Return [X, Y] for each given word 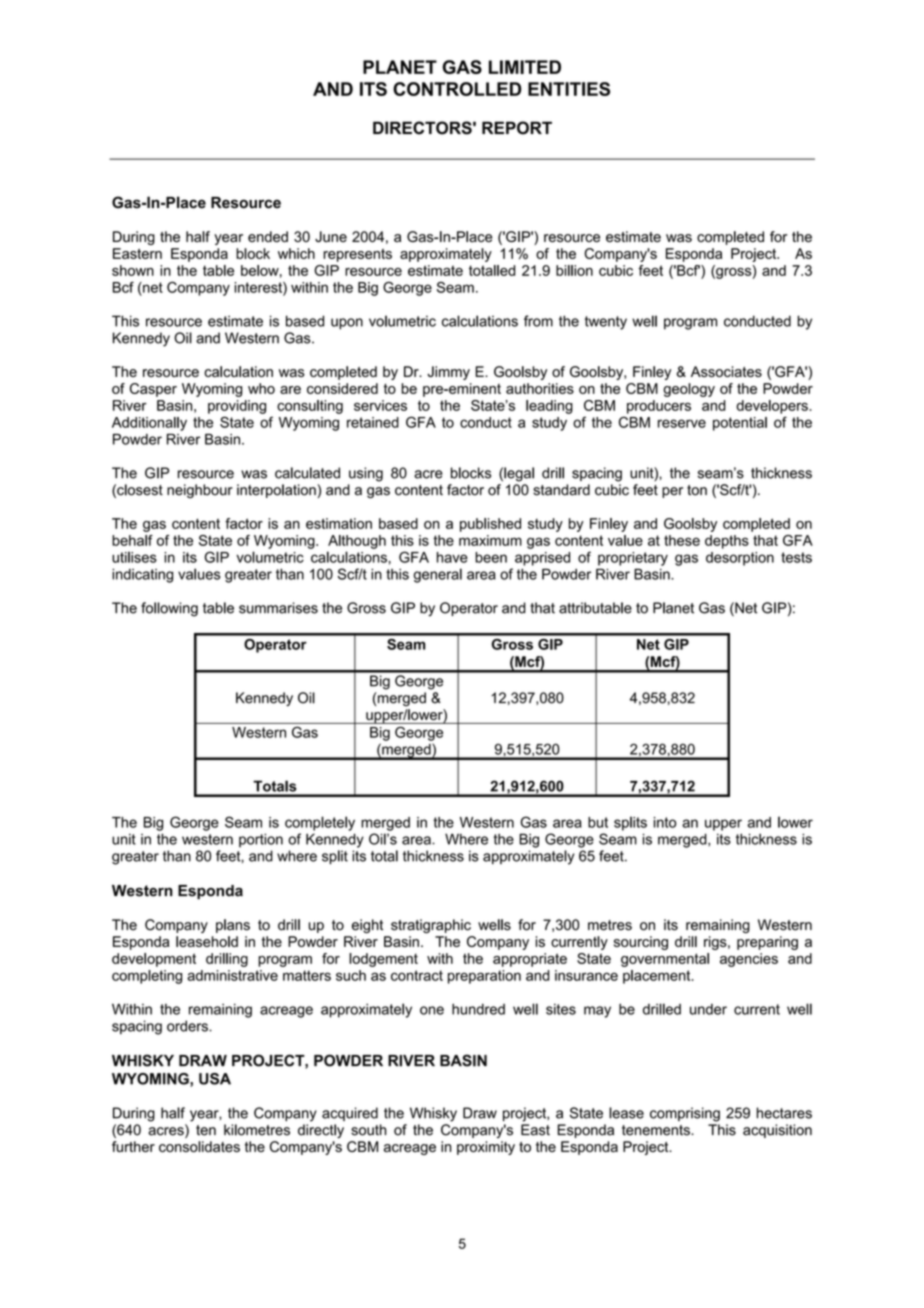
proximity [486, 1148]
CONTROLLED [457, 89]
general [438, 575]
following [169, 609]
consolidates [199, 1146]
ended [268, 236]
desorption [740, 559]
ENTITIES [569, 89]
